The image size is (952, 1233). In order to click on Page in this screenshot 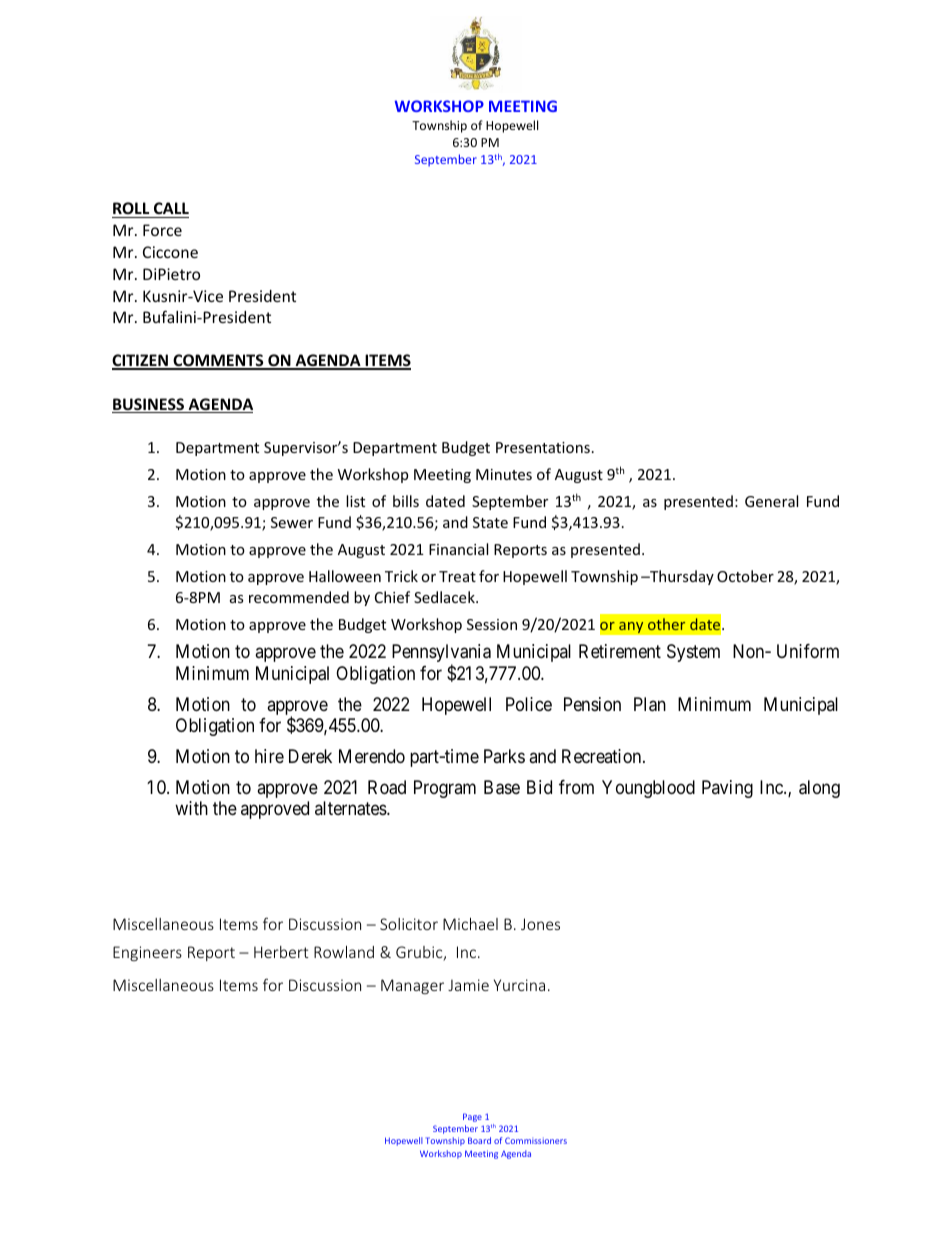, I will do `click(472, 1117)`.
